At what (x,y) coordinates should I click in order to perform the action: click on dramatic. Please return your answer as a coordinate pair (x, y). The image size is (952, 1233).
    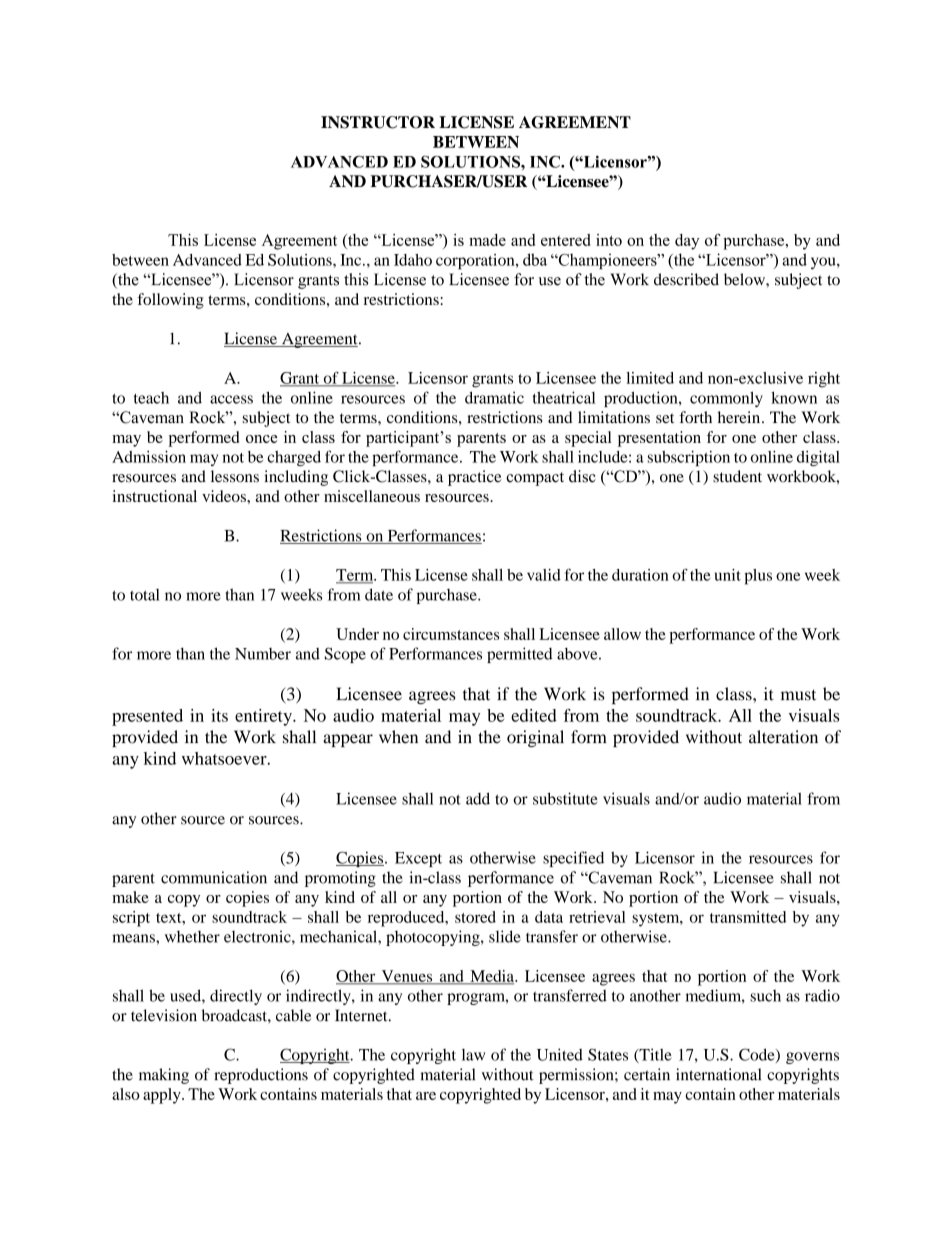
    Looking at the image, I should click on (494, 397).
